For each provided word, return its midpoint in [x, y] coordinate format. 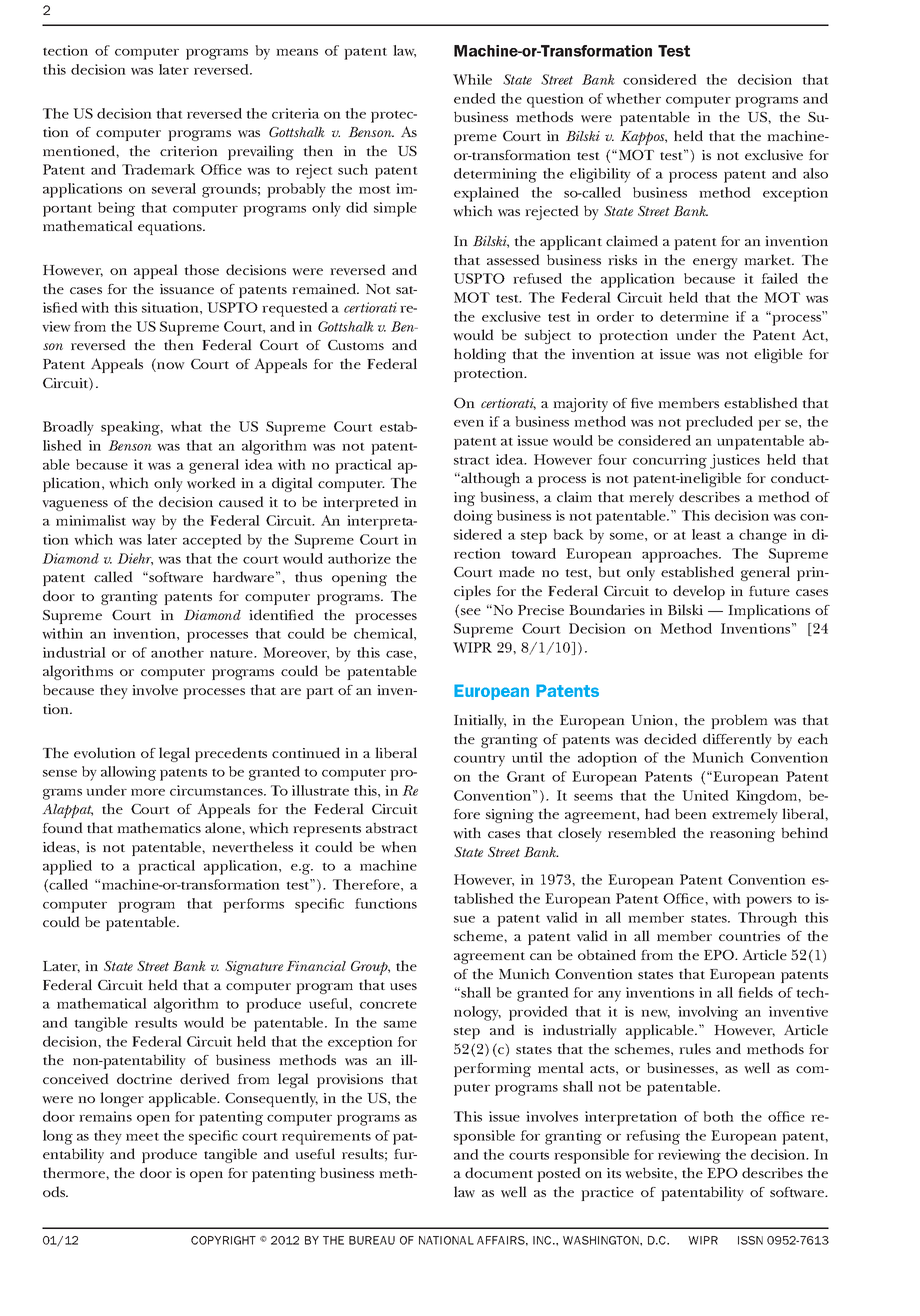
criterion [189, 151]
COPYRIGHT [223, 1240]
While [472, 79]
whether [633, 98]
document [499, 1172]
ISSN [750, 1240]
